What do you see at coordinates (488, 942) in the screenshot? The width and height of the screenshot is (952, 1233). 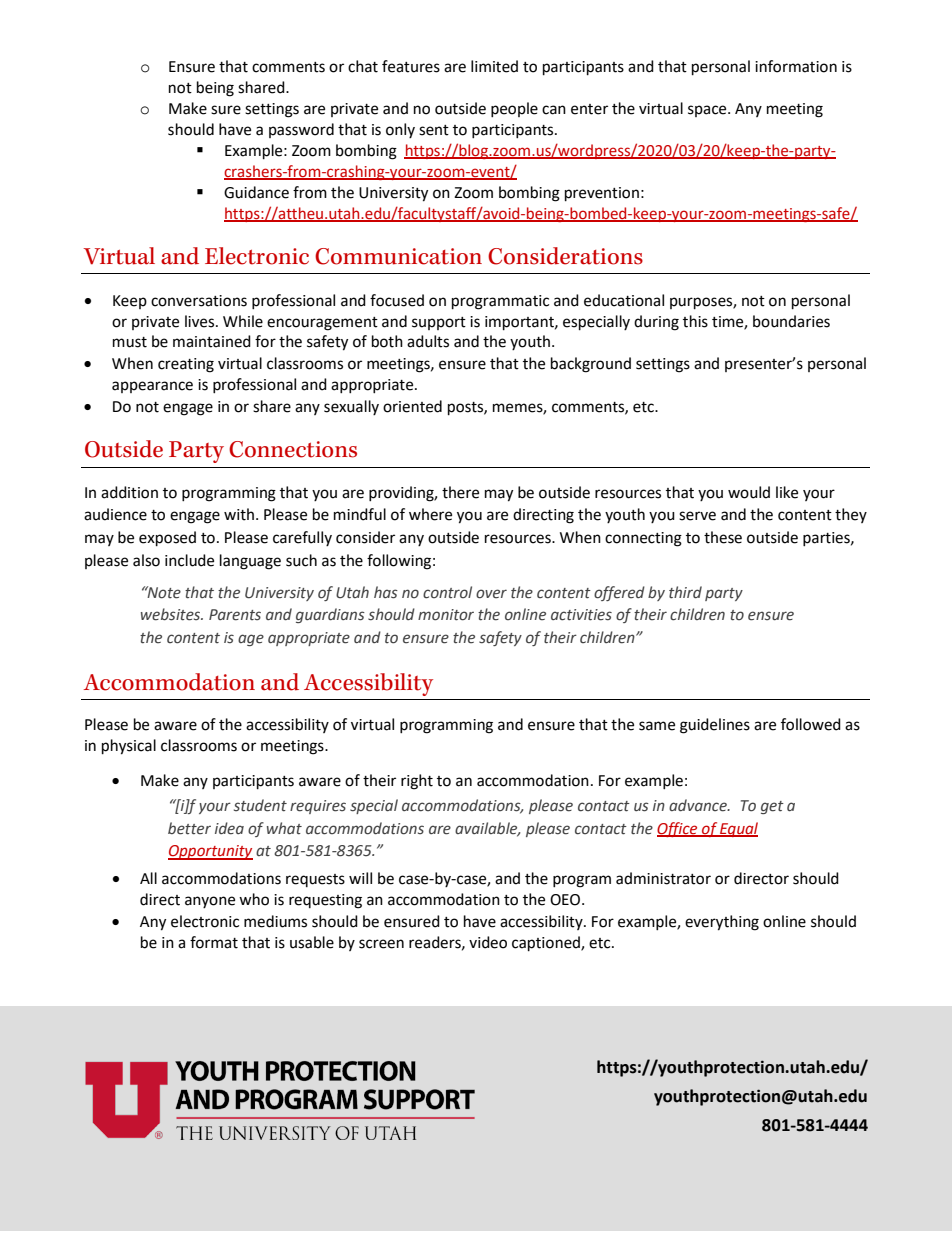 I see `video` at bounding box center [488, 942].
